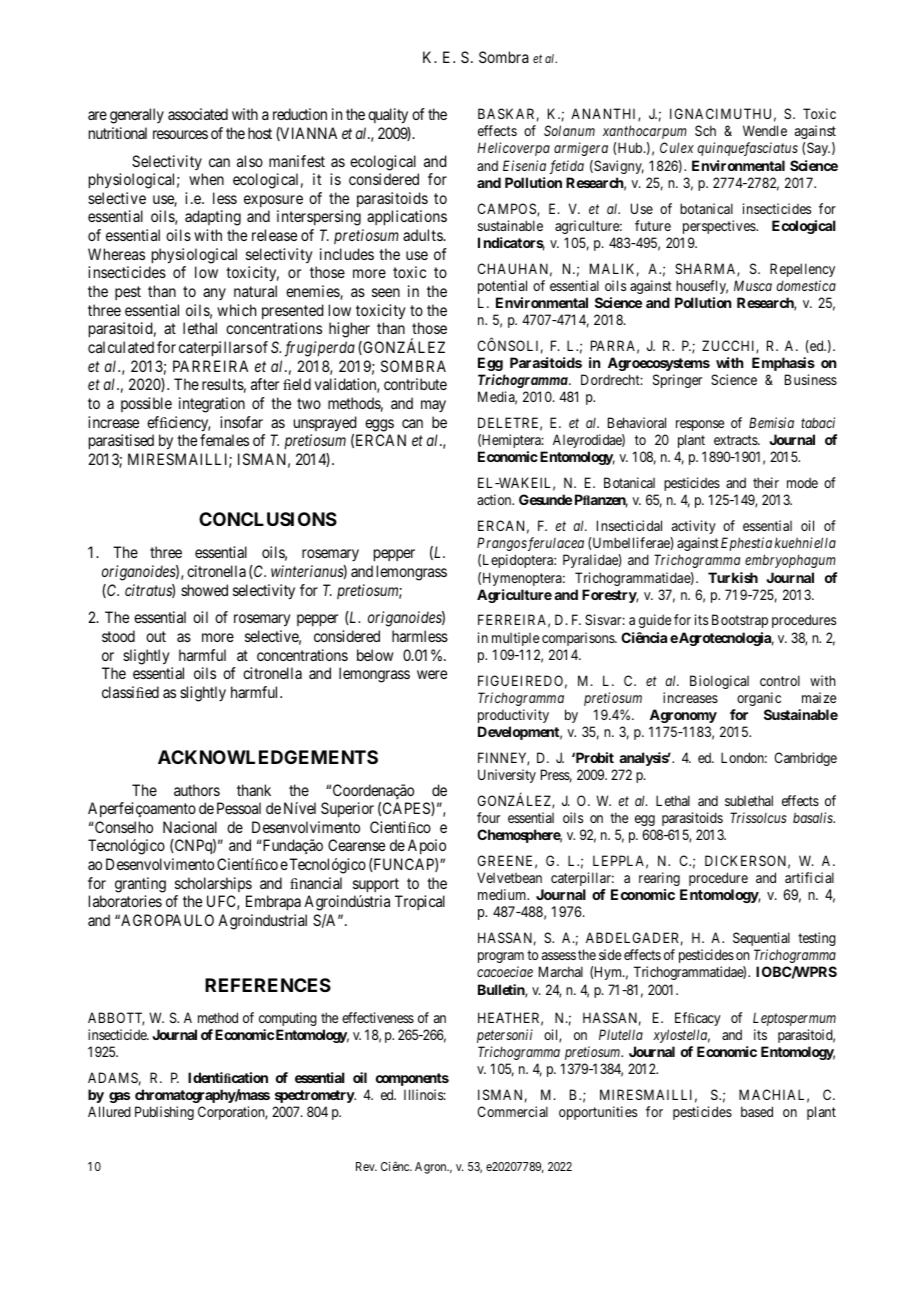 The height and width of the screenshot is (1308, 924). What do you see at coordinates (204, 590) in the screenshot?
I see `showed` at bounding box center [204, 590].
